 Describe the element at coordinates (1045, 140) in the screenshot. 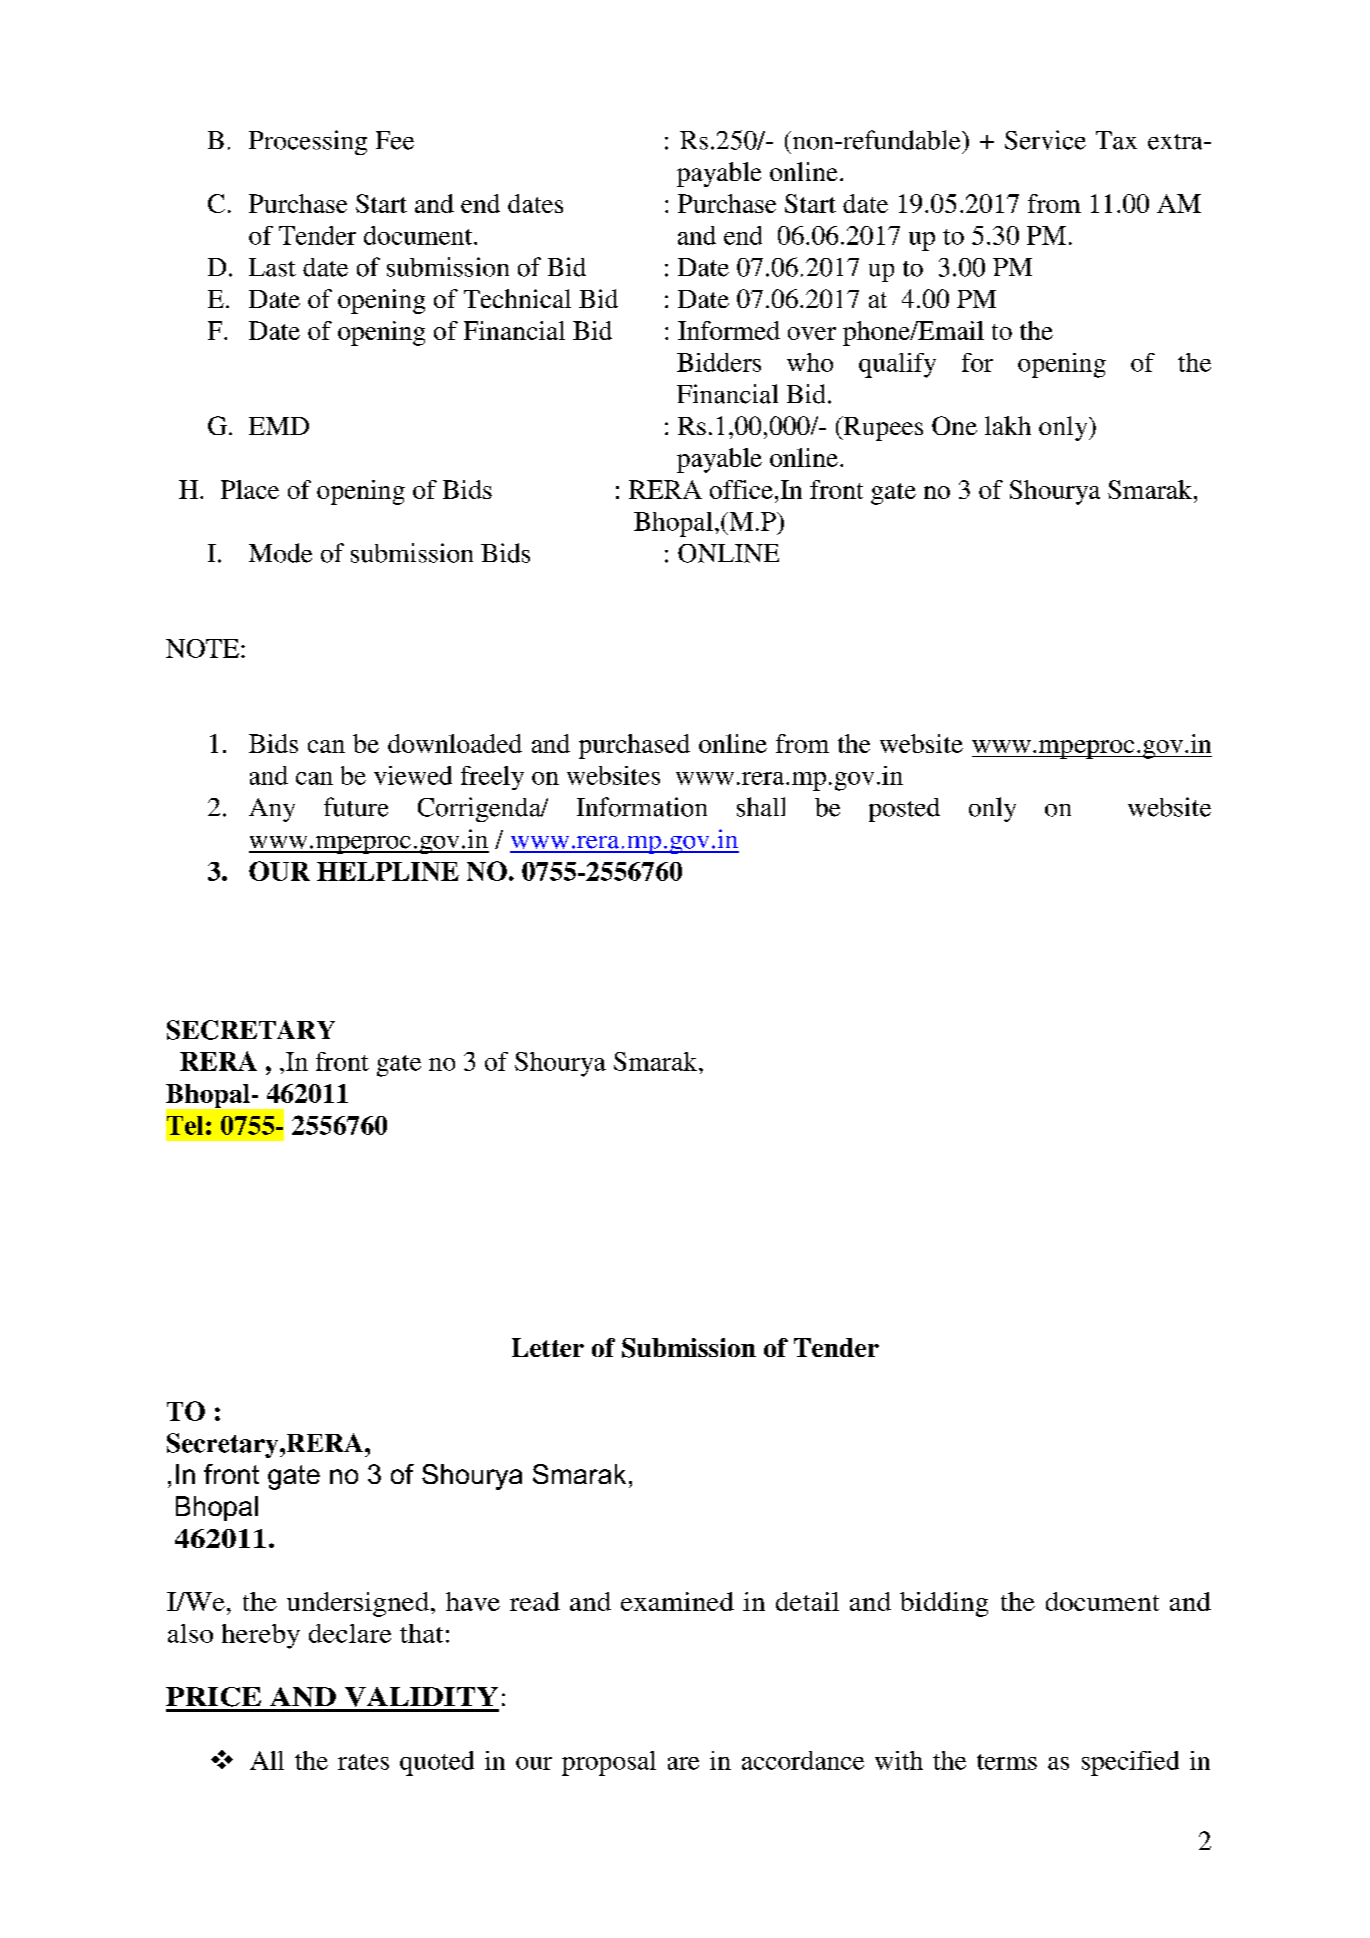

I see `Service` at that location.
